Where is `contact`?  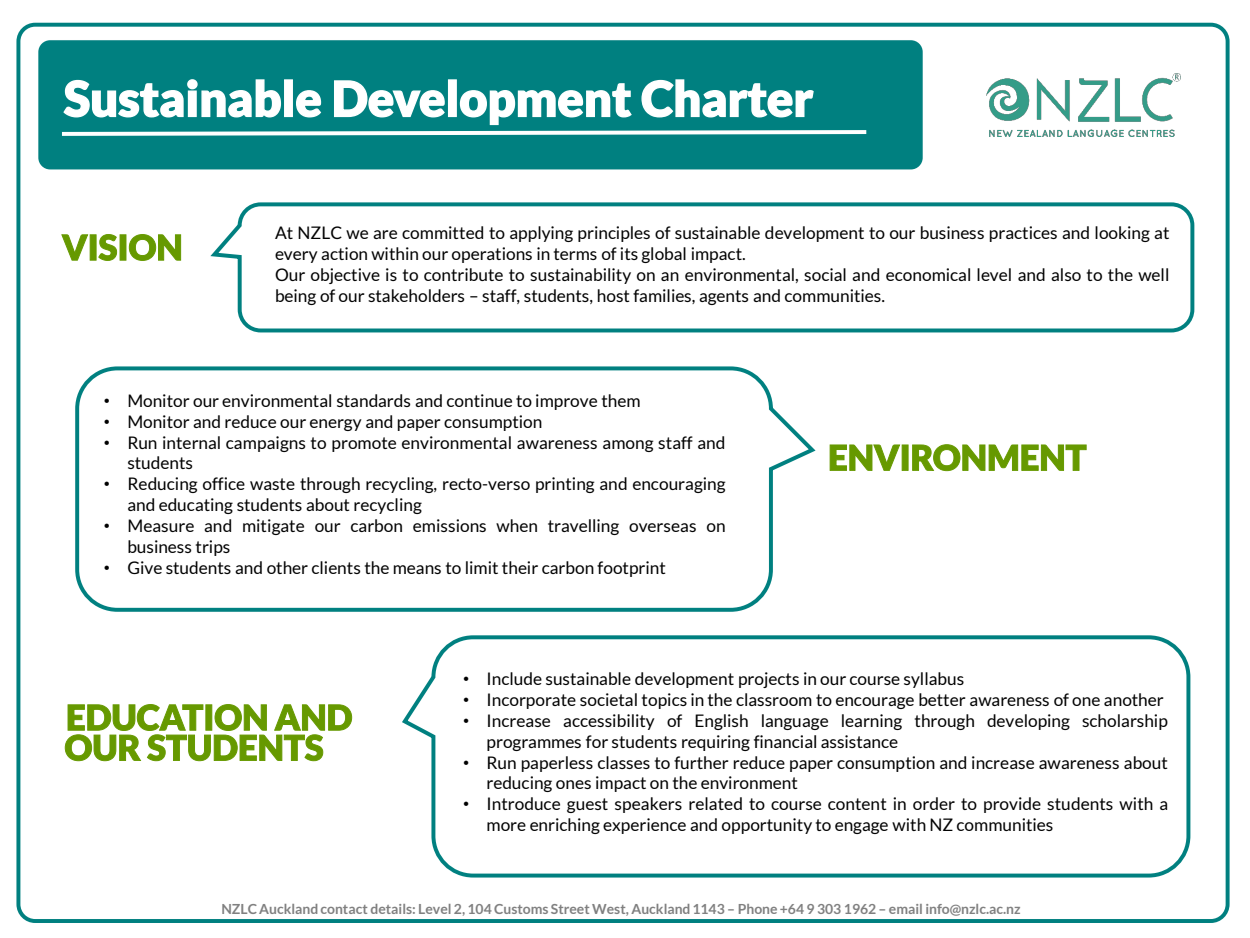 contact is located at coordinates (344, 909).
